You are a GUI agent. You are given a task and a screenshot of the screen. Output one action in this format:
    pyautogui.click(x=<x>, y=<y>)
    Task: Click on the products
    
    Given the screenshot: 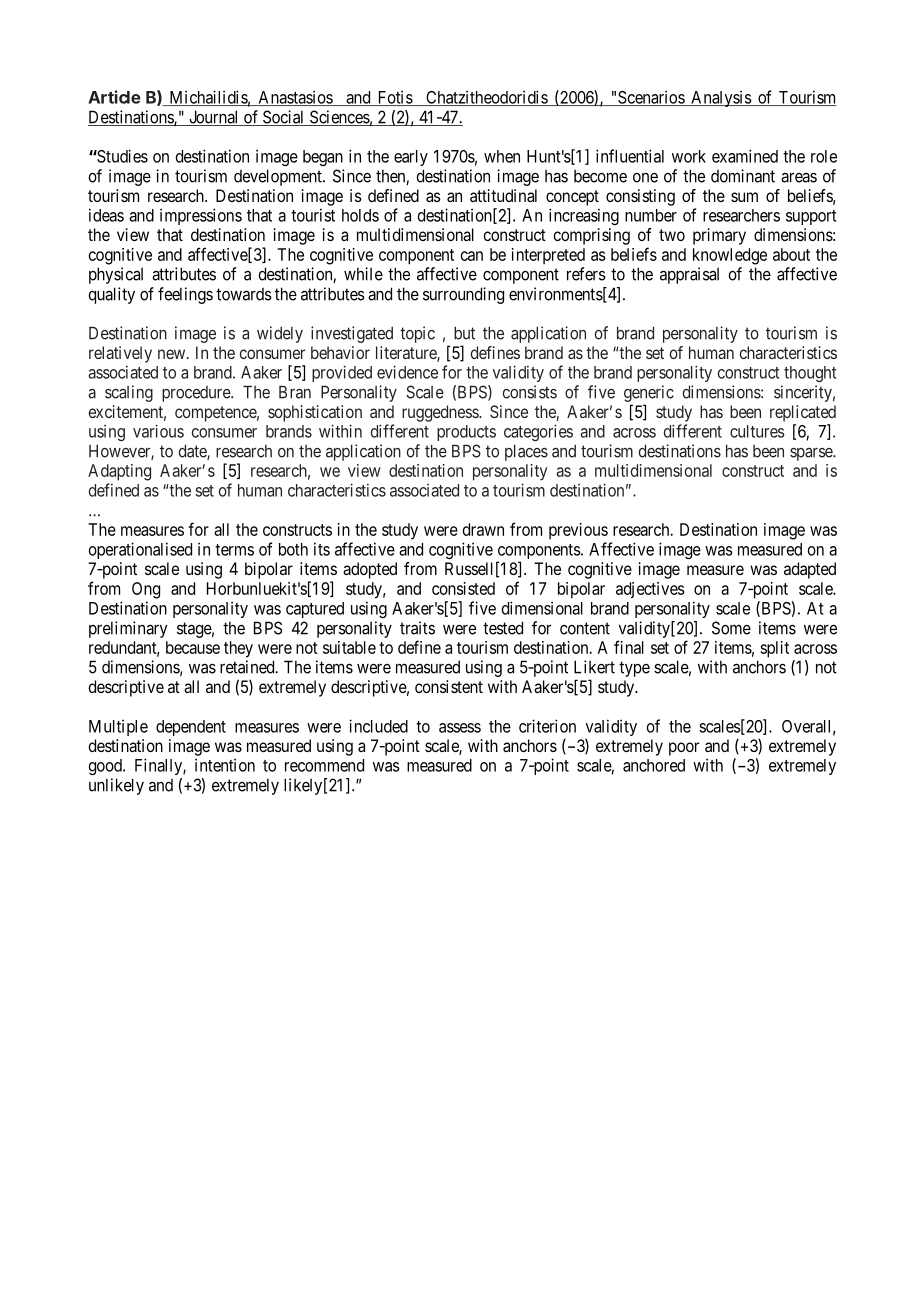 What is the action you would take?
    pyautogui.click(x=466, y=433)
